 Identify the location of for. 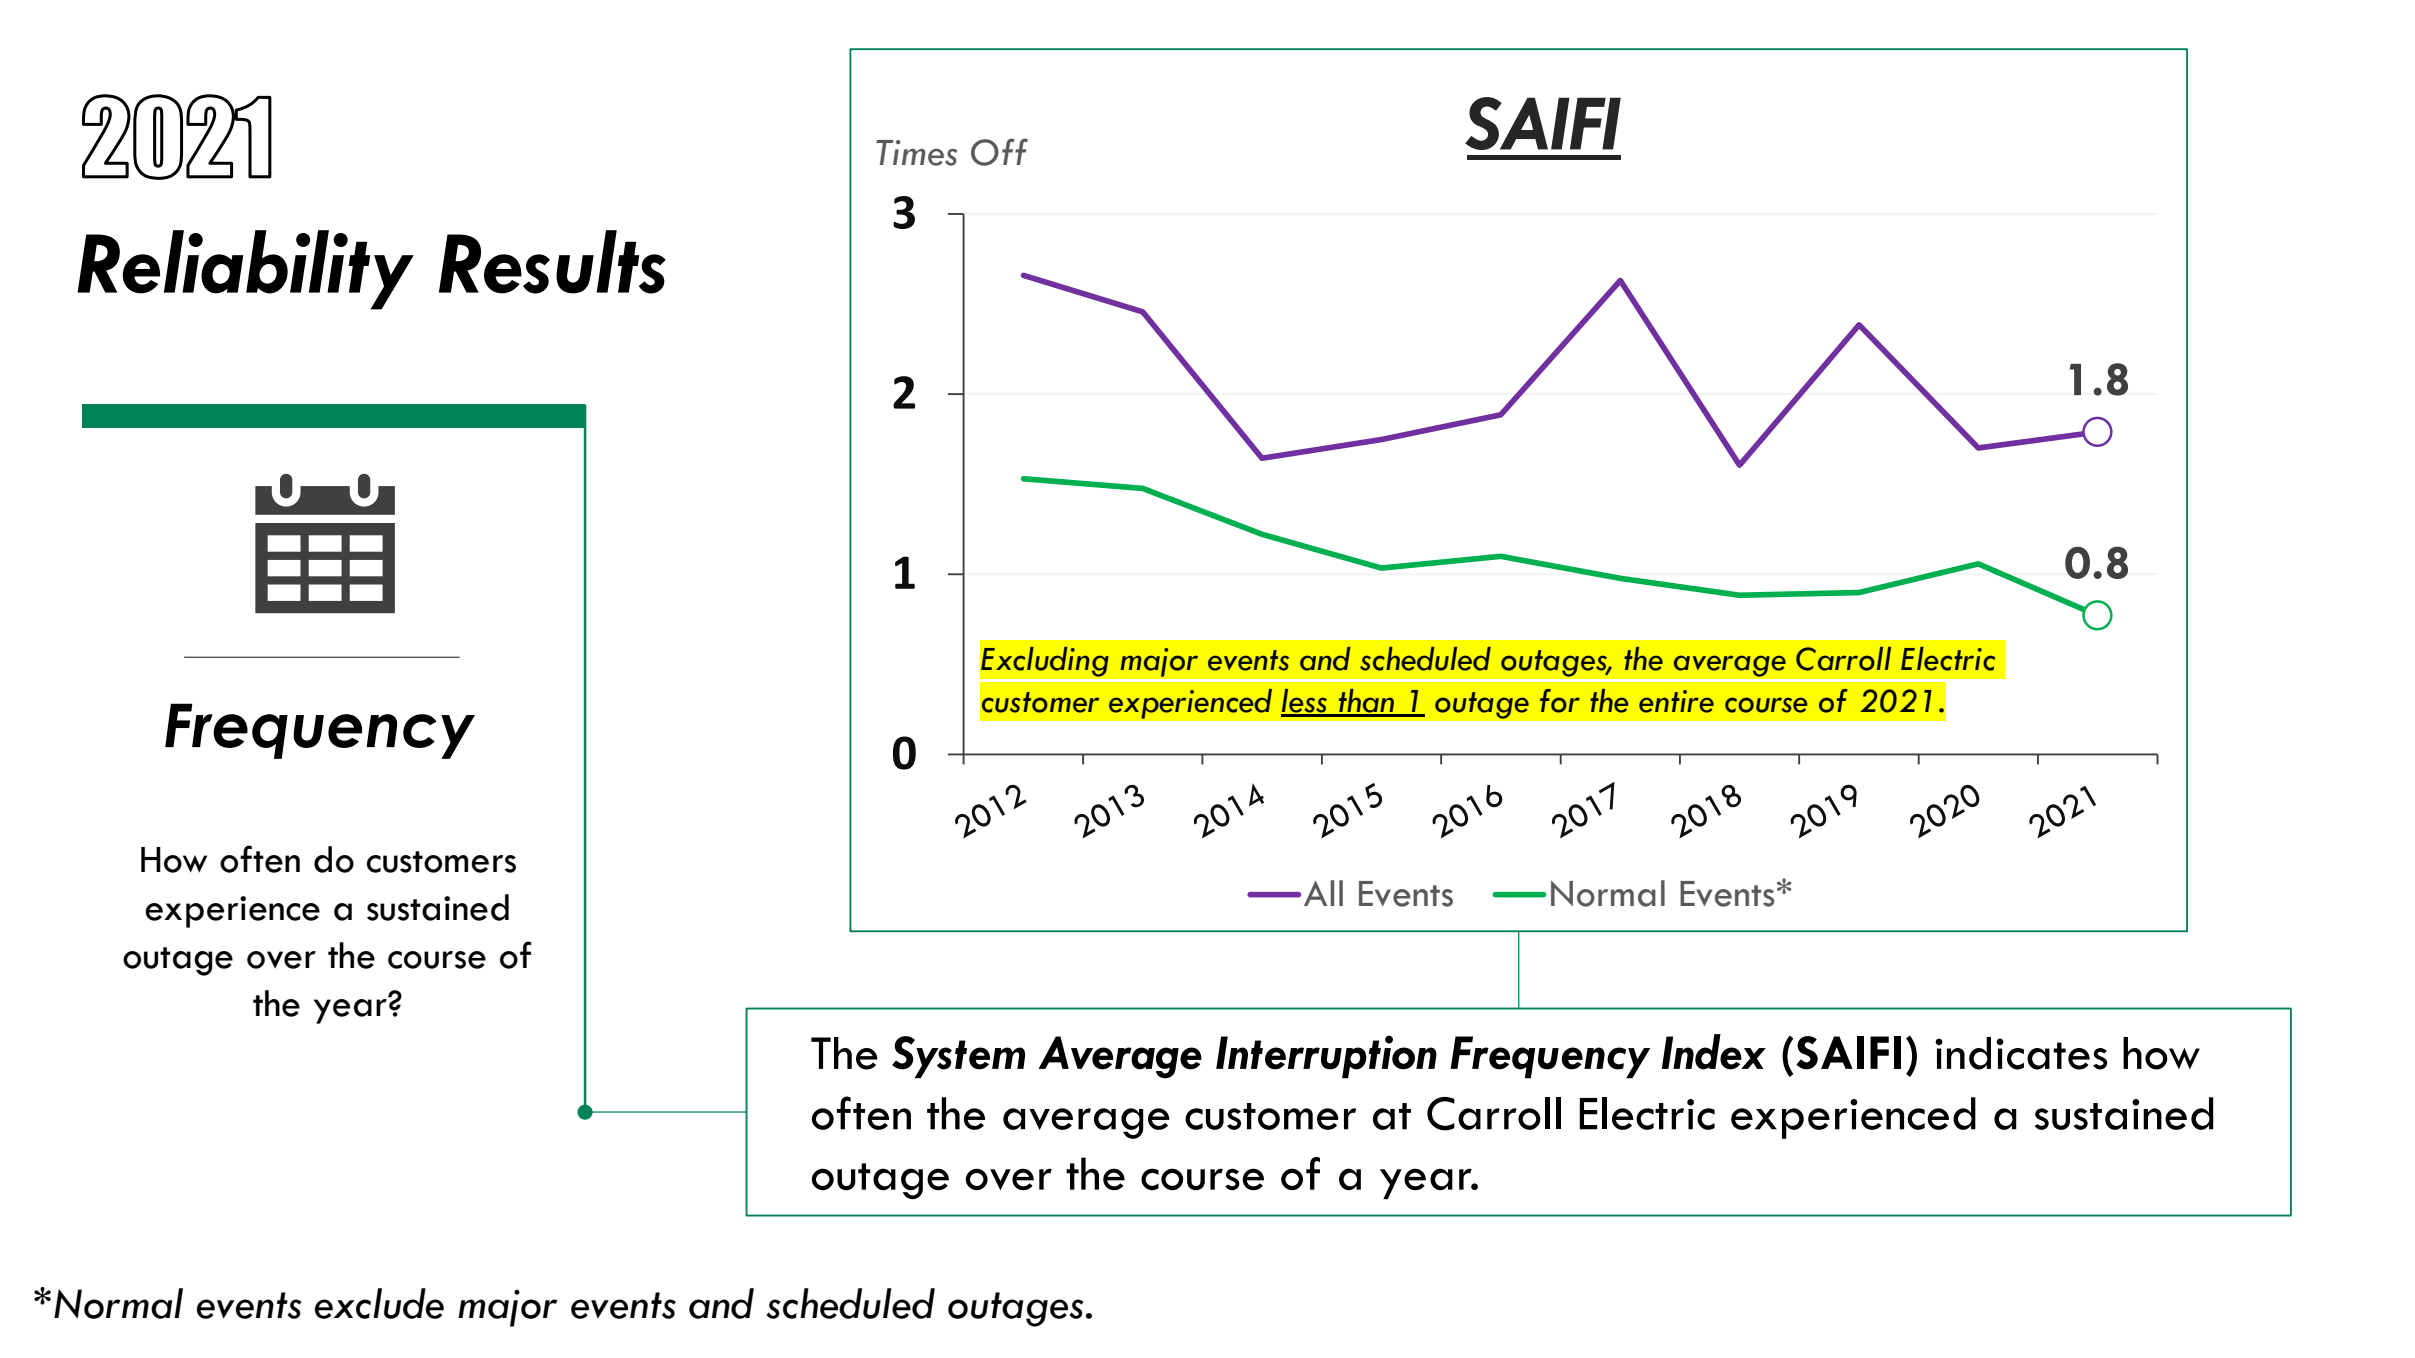
(1560, 701).
